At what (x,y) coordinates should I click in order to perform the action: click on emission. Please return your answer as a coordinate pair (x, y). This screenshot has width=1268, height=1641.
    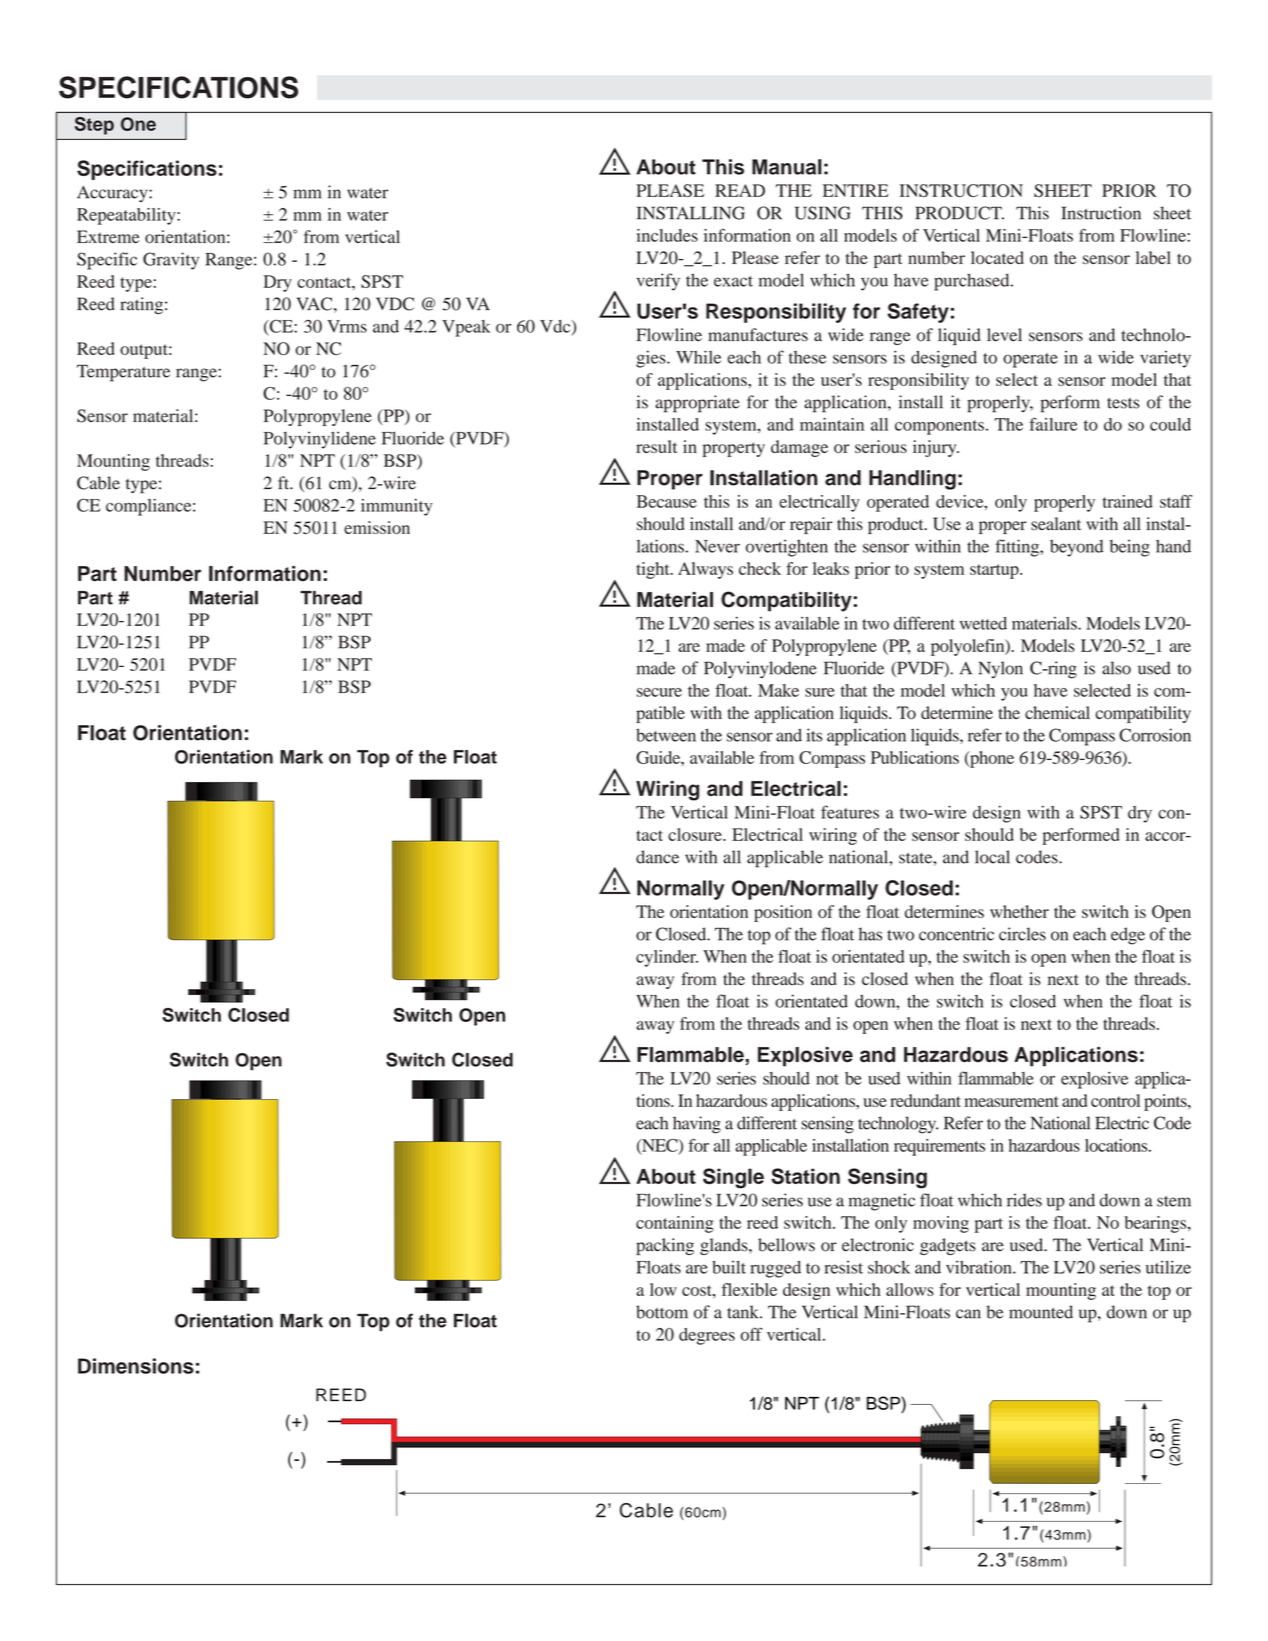
    Looking at the image, I should click on (377, 527).
